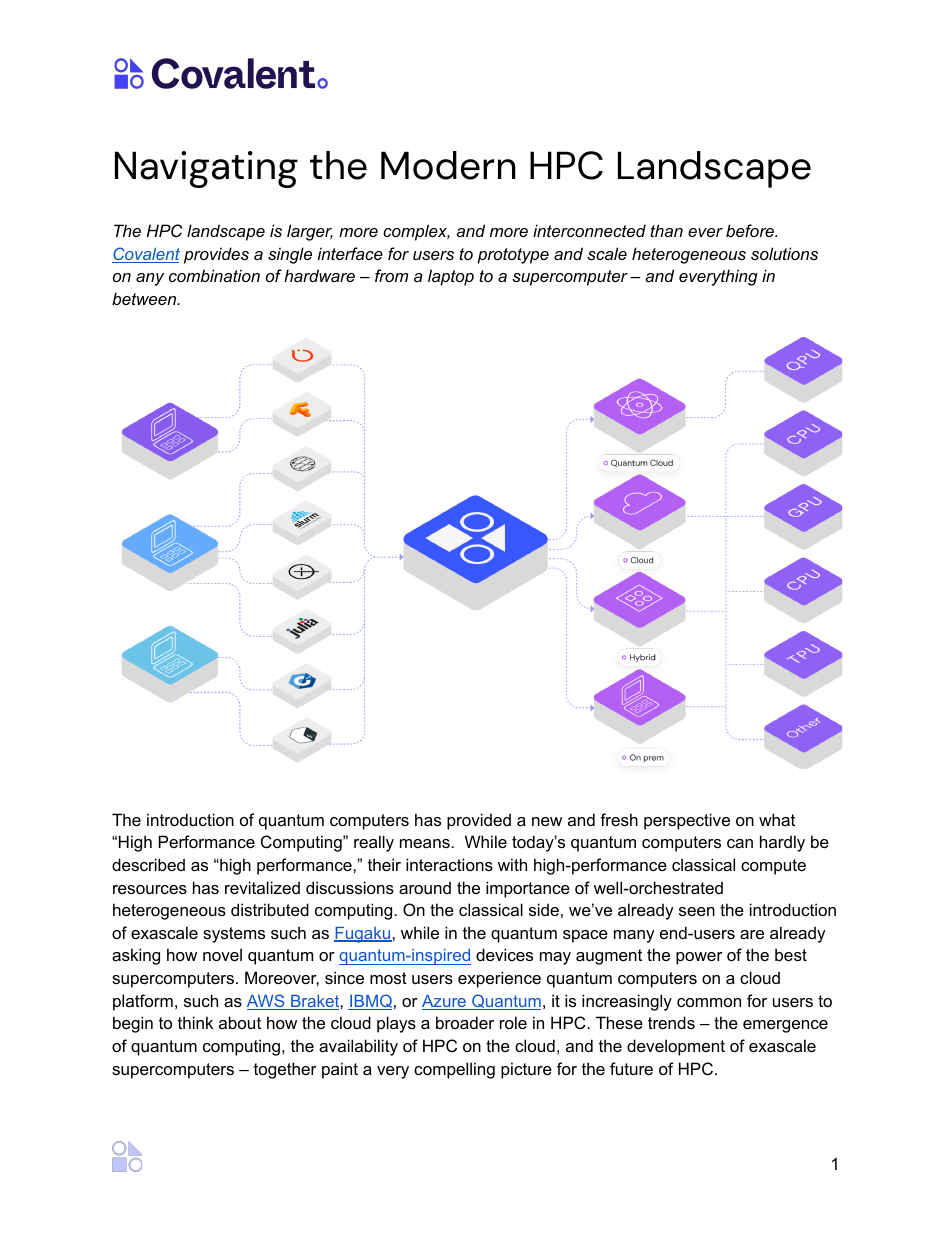 The height and width of the screenshot is (1233, 952). What do you see at coordinates (751, 230) in the screenshot?
I see `before` at bounding box center [751, 230].
